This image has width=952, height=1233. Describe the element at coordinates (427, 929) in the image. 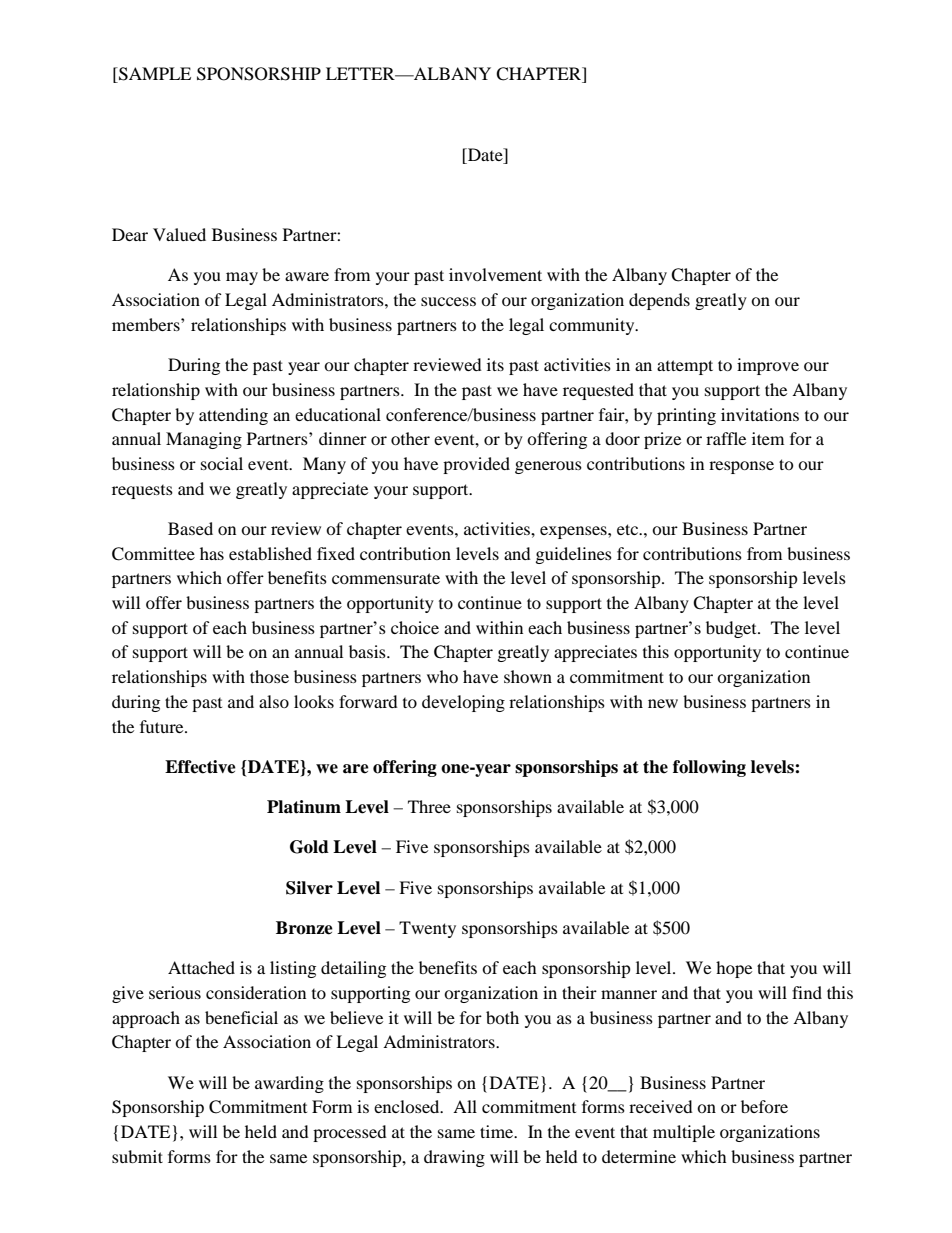

I see `Twenty` at that location.
